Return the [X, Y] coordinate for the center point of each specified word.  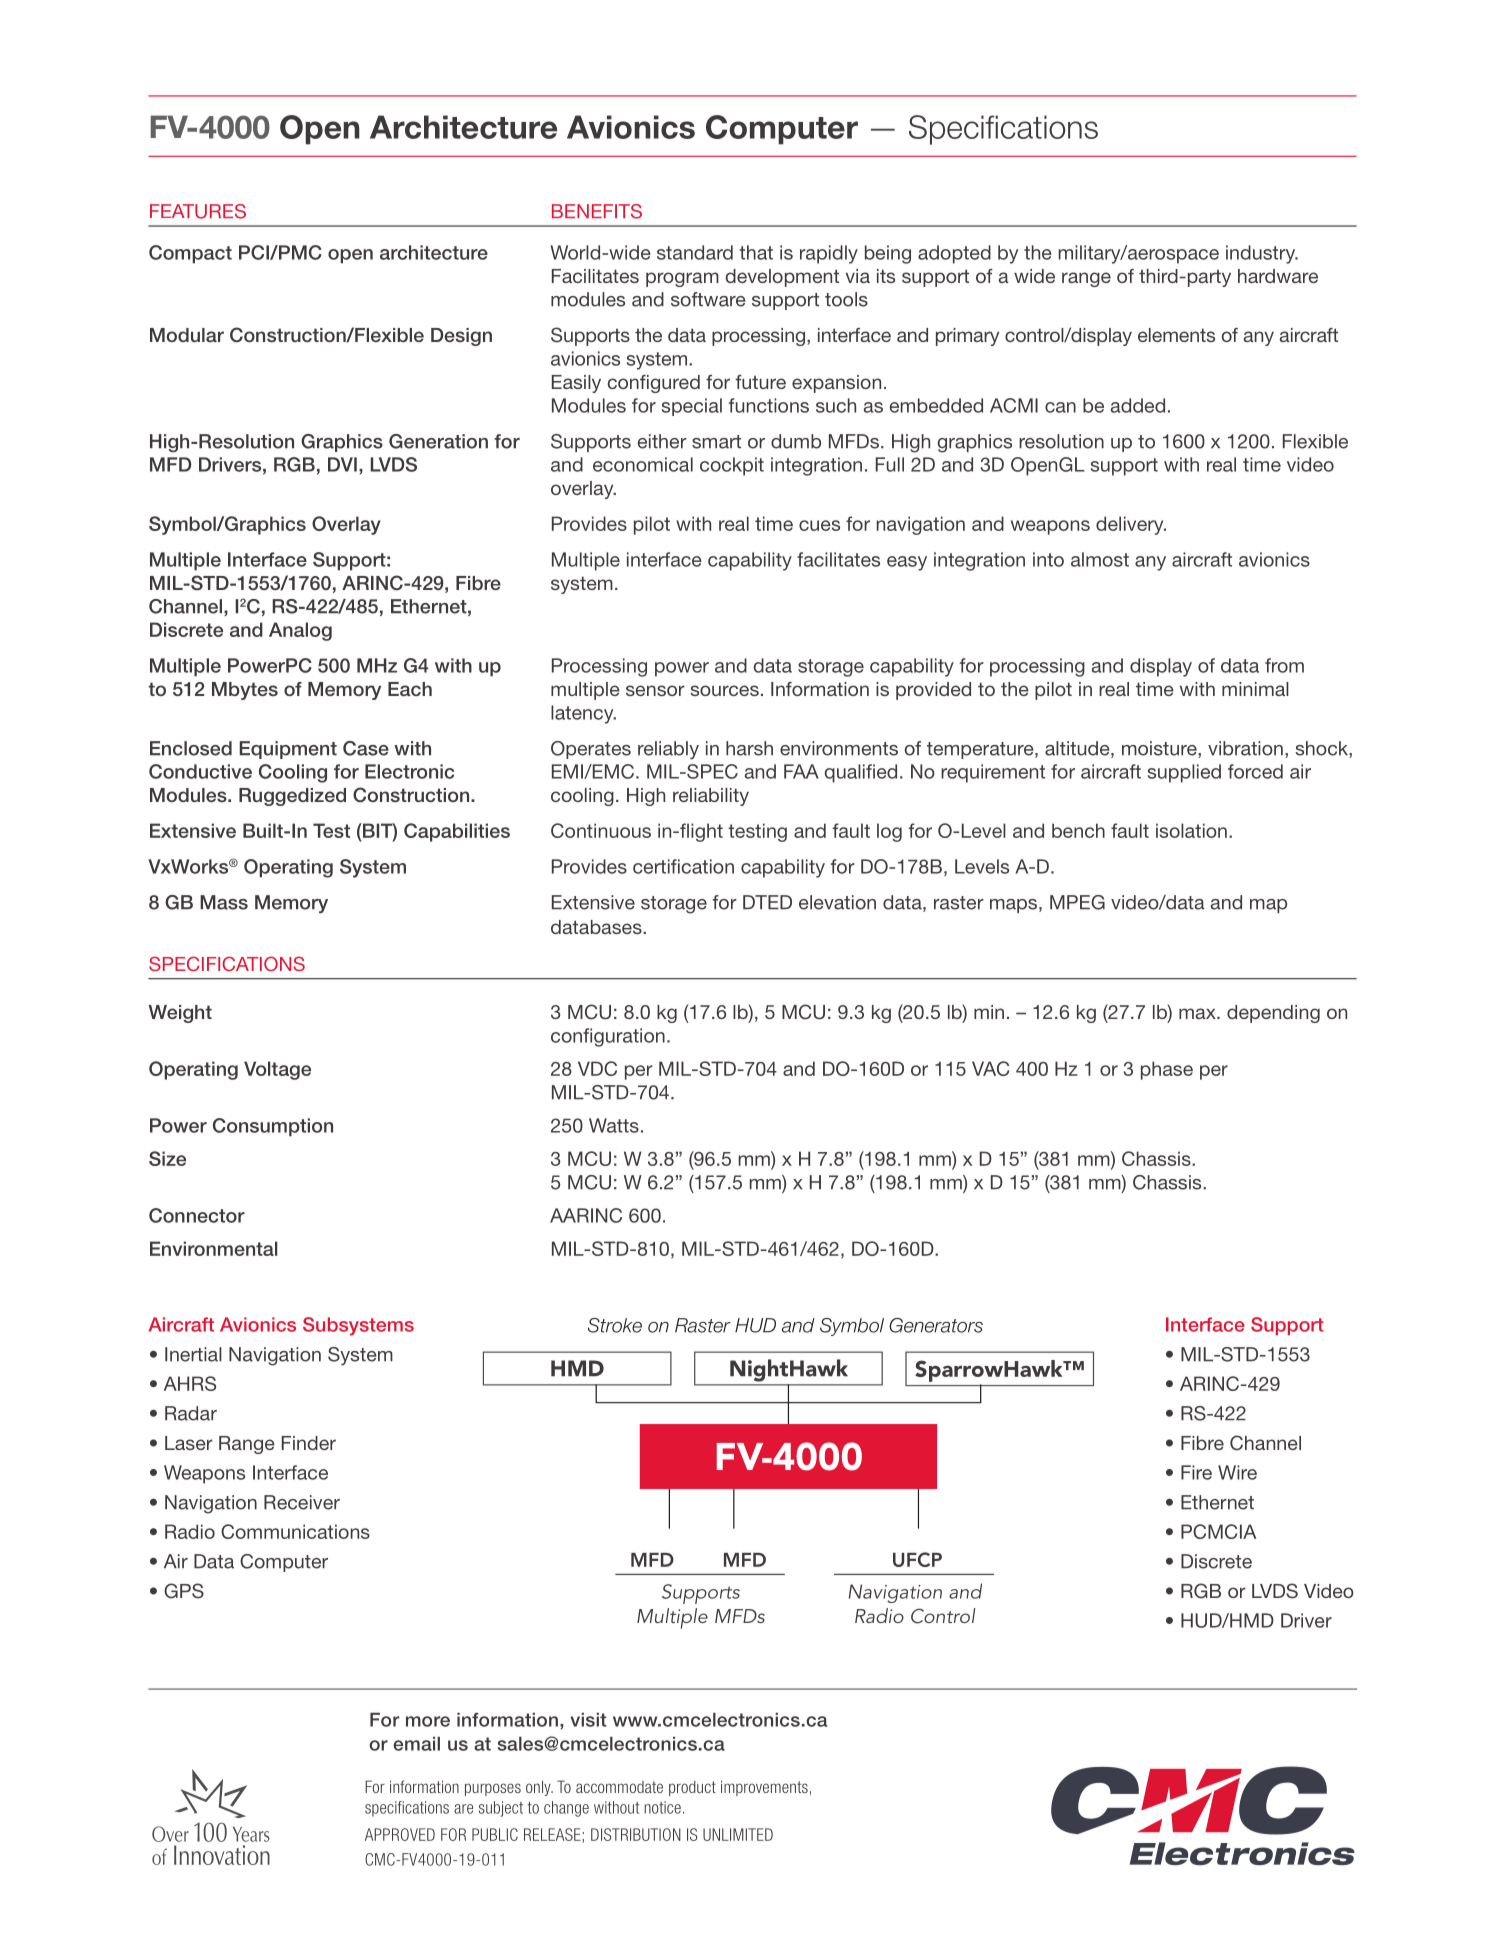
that [756, 252]
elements [1176, 335]
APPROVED [400, 1834]
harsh [749, 748]
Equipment [288, 750]
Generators [936, 1325]
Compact [190, 254]
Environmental [213, 1248]
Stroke [615, 1325]
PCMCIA [1218, 1531]
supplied [1184, 773]
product [692, 1788]
